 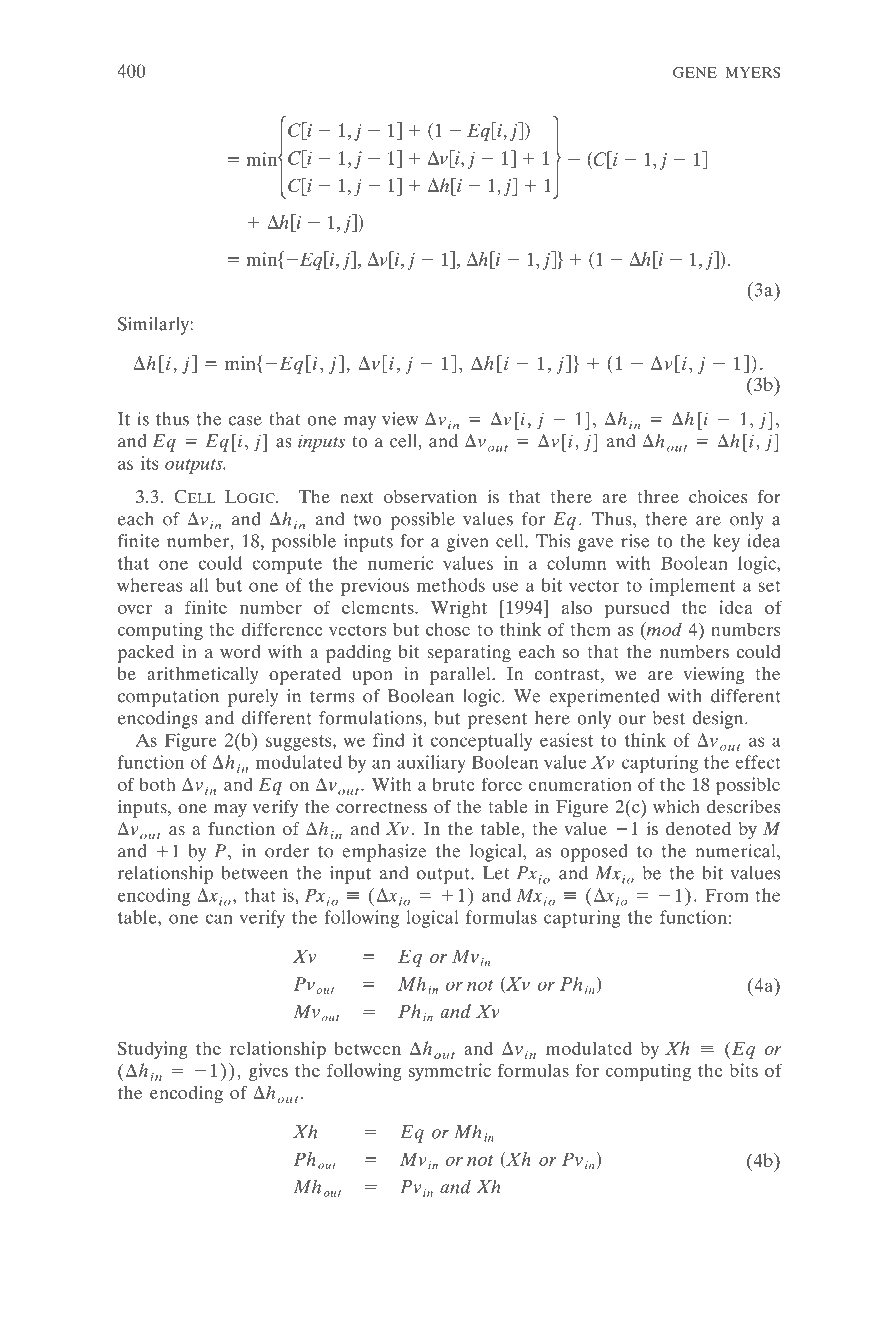 I want to click on purely, so click(x=253, y=698).
